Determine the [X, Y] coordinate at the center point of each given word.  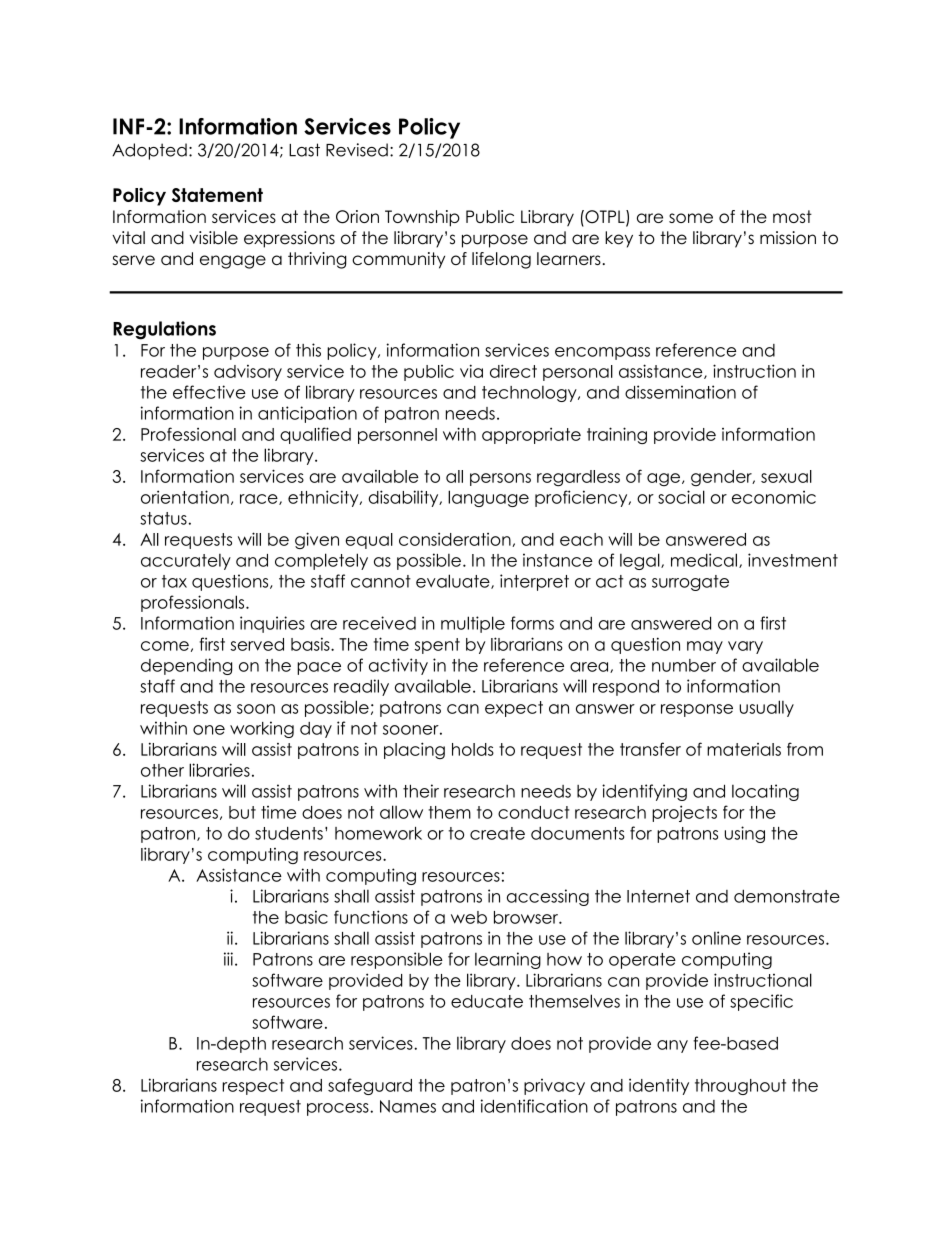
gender [722, 478]
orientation [185, 497]
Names [408, 1106]
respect [253, 1087]
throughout [740, 1087]
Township [422, 218]
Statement [217, 195]
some [691, 218]
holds [473, 749]
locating [765, 792]
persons [500, 479]
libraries [219, 770]
